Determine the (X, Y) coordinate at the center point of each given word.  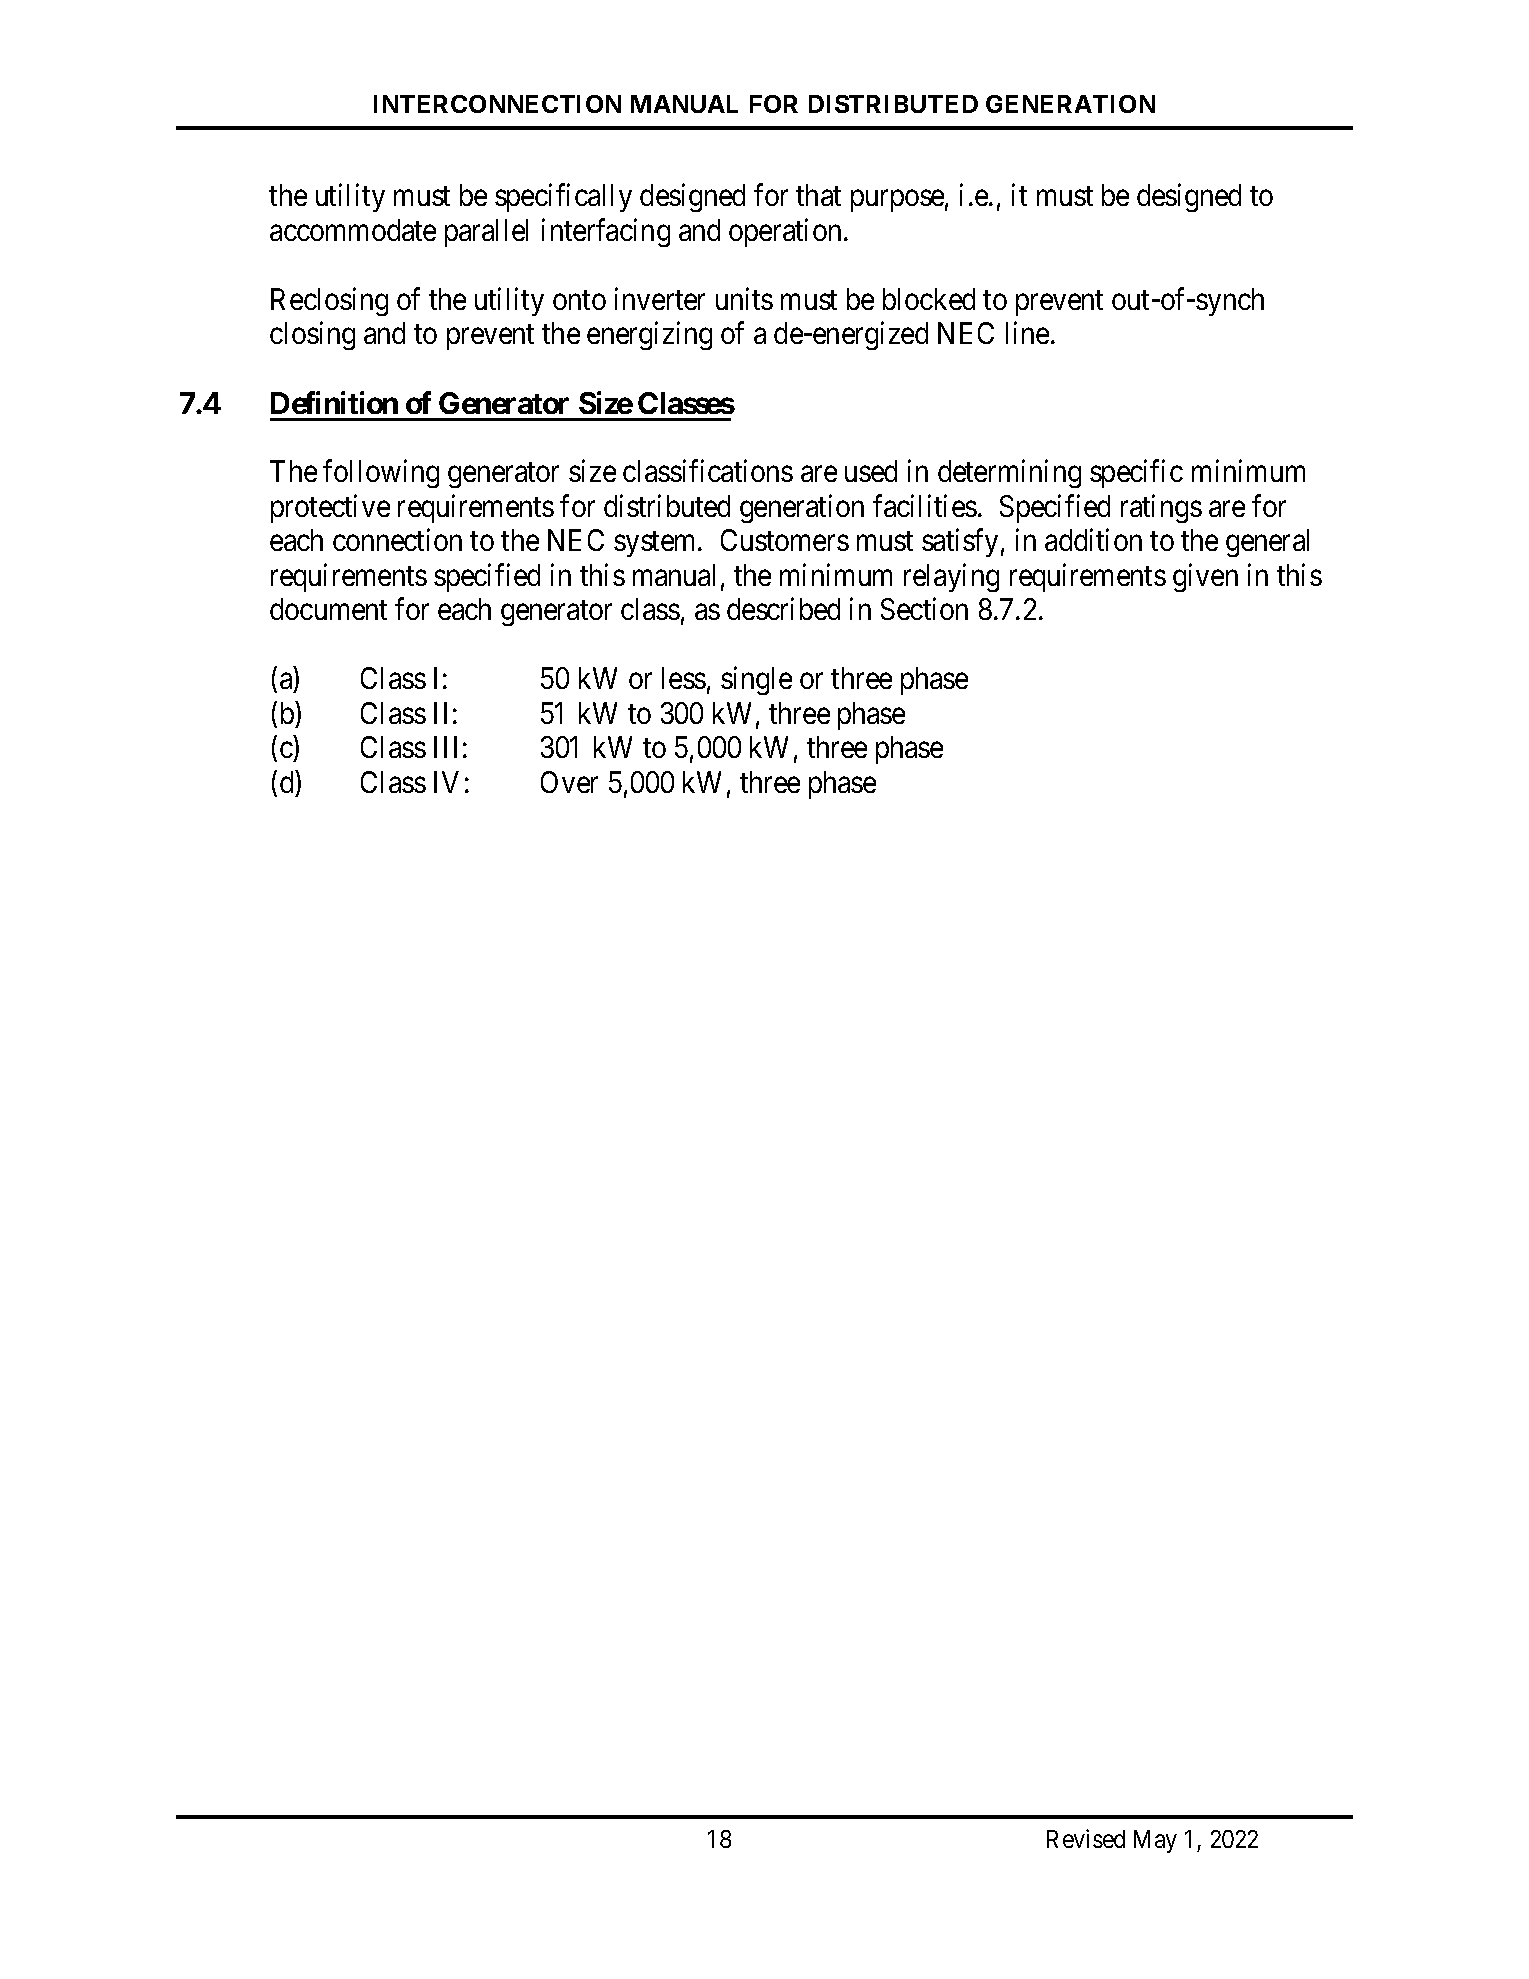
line (1027, 333)
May (1155, 1841)
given (1205, 577)
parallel (486, 233)
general (1267, 543)
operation (785, 232)
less (684, 678)
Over (569, 782)
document (328, 609)
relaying (951, 577)
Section (924, 609)
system (656, 544)
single (756, 681)
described (783, 609)
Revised (1086, 1838)
